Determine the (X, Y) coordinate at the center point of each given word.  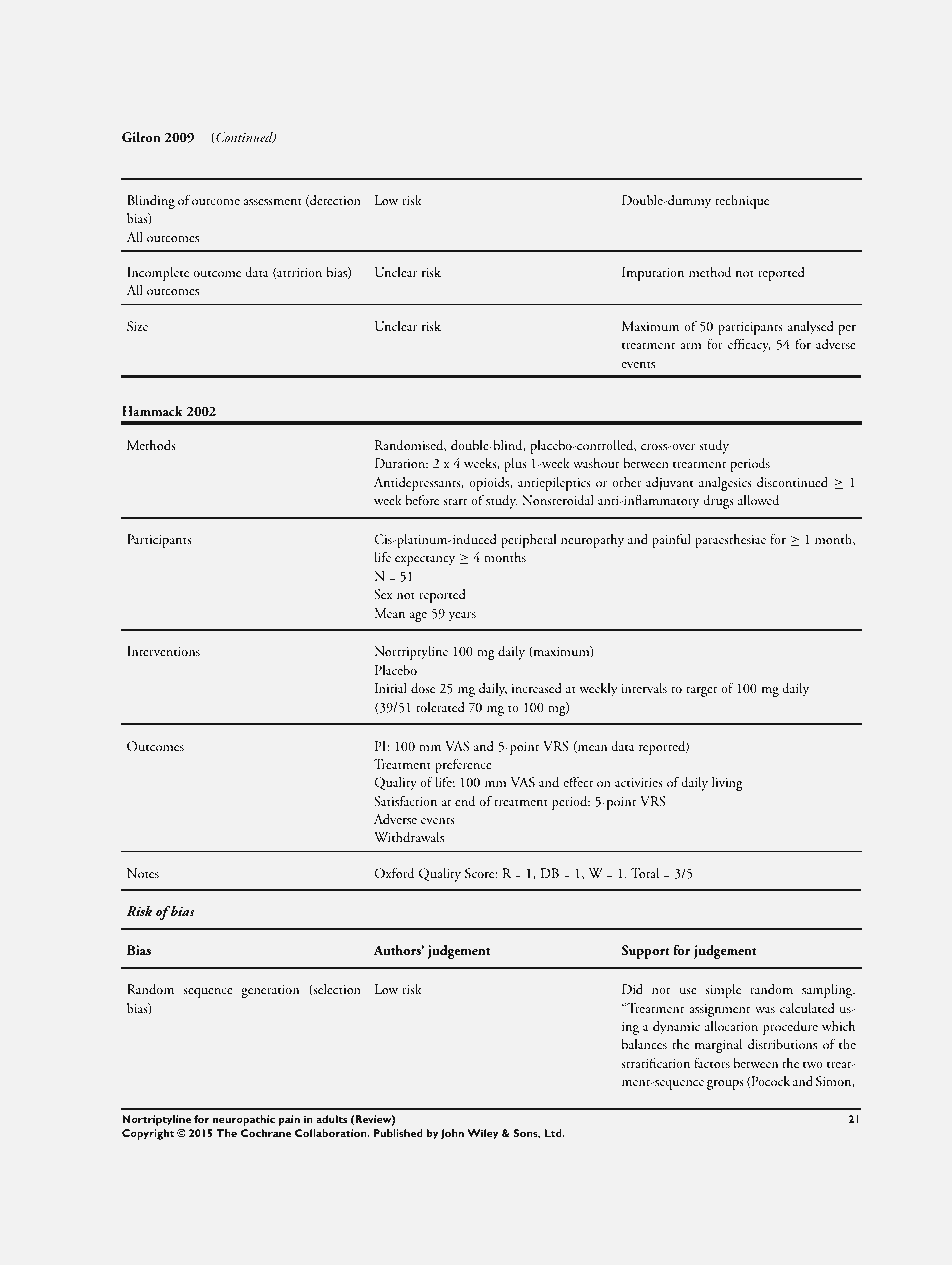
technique (742, 202)
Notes (143, 873)
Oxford (394, 872)
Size (137, 326)
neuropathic (244, 1120)
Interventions (163, 651)
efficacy (749, 345)
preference (463, 765)
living (727, 784)
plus (515, 465)
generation (270, 991)
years (462, 617)
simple (723, 991)
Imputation (653, 274)
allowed (758, 500)
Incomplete (158, 274)
